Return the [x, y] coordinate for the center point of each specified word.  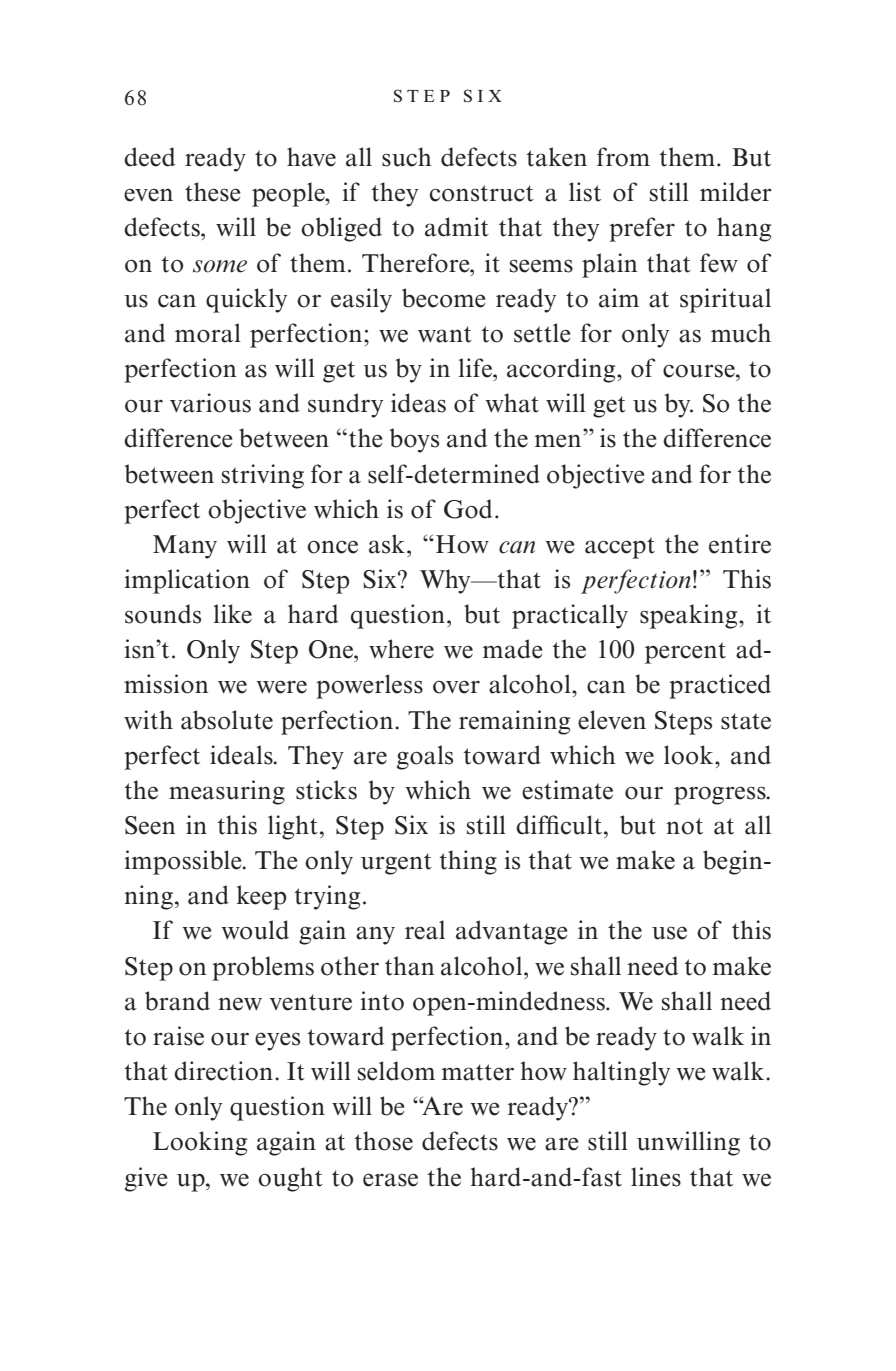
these [213, 192]
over [456, 687]
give [146, 1179]
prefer [642, 229]
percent [685, 653]
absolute [227, 720]
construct [482, 193]
